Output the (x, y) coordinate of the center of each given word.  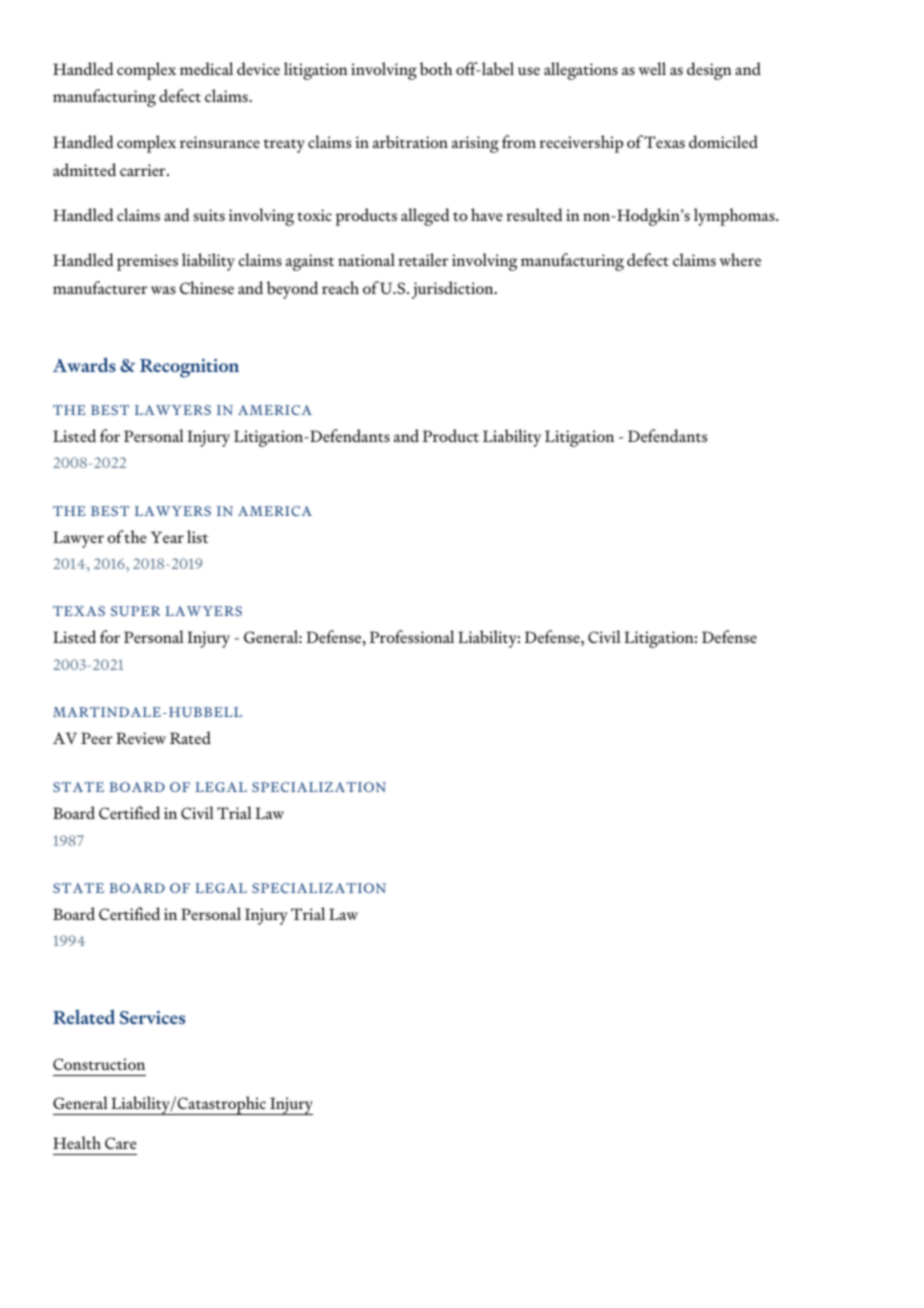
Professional (412, 636)
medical (206, 68)
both (436, 68)
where (740, 259)
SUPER (135, 611)
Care (121, 1143)
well (652, 68)
